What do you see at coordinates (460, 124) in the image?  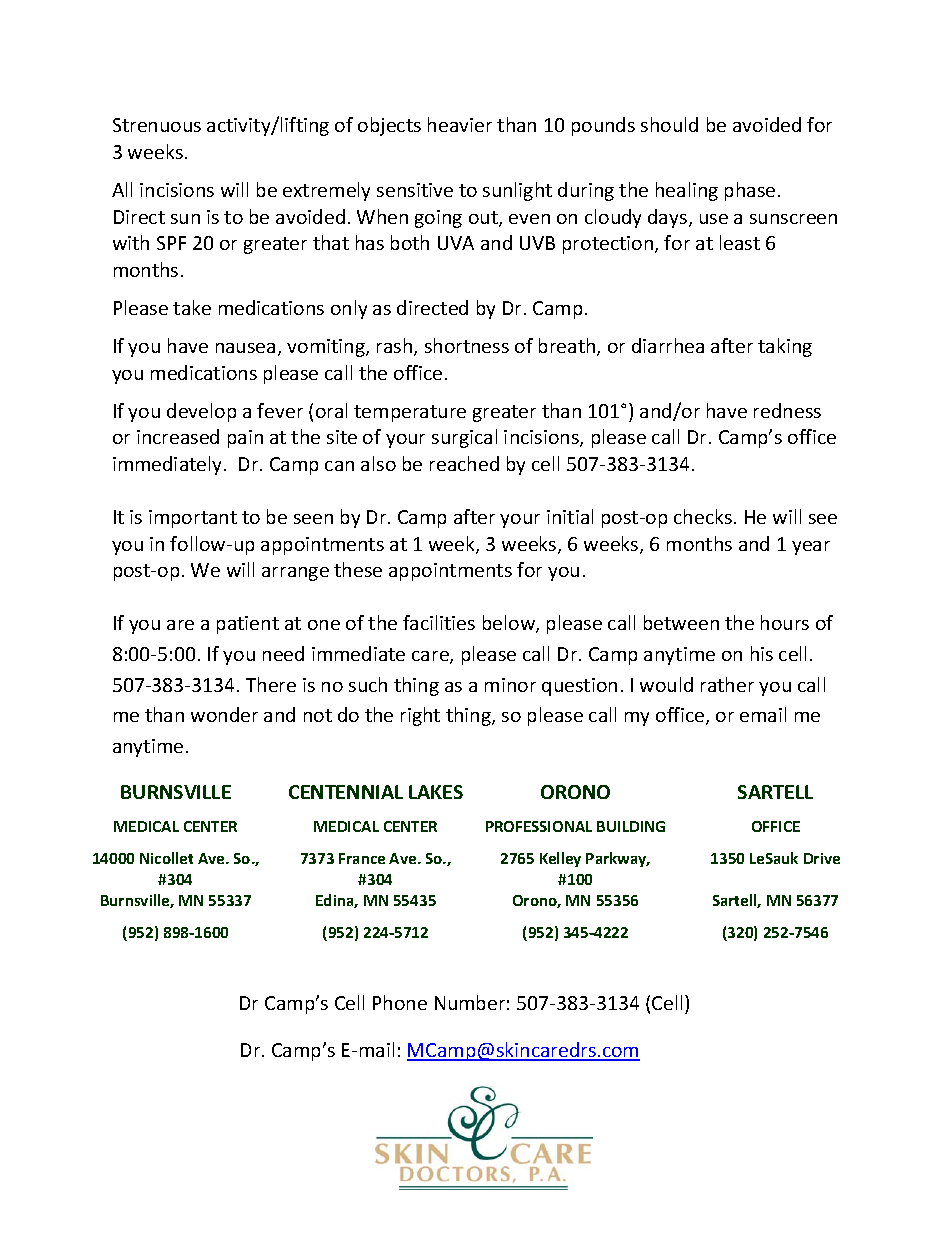 I see `heavier` at bounding box center [460, 124].
